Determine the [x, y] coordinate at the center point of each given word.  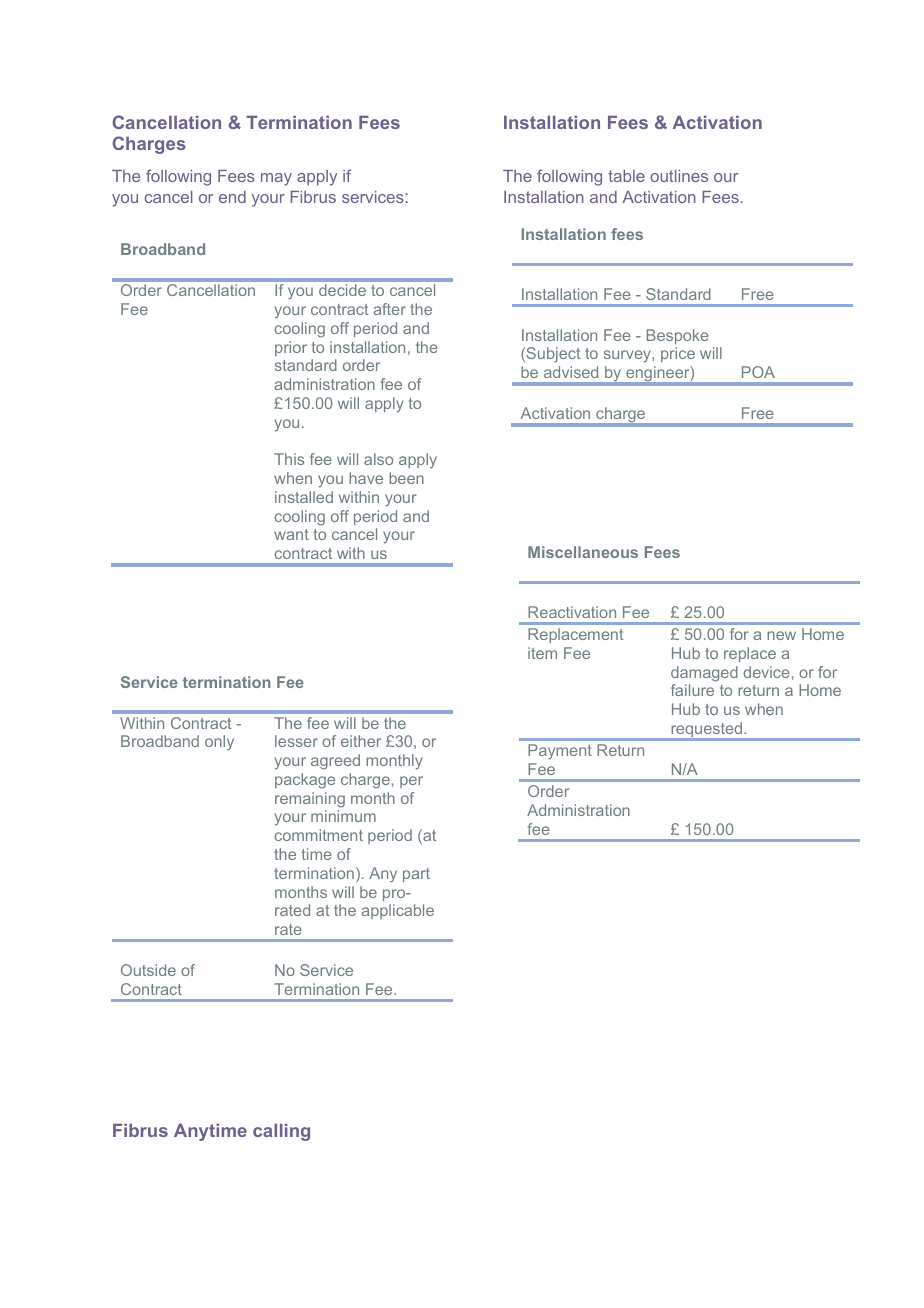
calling [281, 1132]
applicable [398, 911]
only [219, 743]
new [781, 635]
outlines [679, 176]
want [291, 534]
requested [706, 731]
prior [291, 348]
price [678, 354]
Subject [552, 355]
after [390, 309]
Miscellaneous [583, 552]
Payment [560, 752]
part [416, 875]
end [232, 197]
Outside [148, 970]
